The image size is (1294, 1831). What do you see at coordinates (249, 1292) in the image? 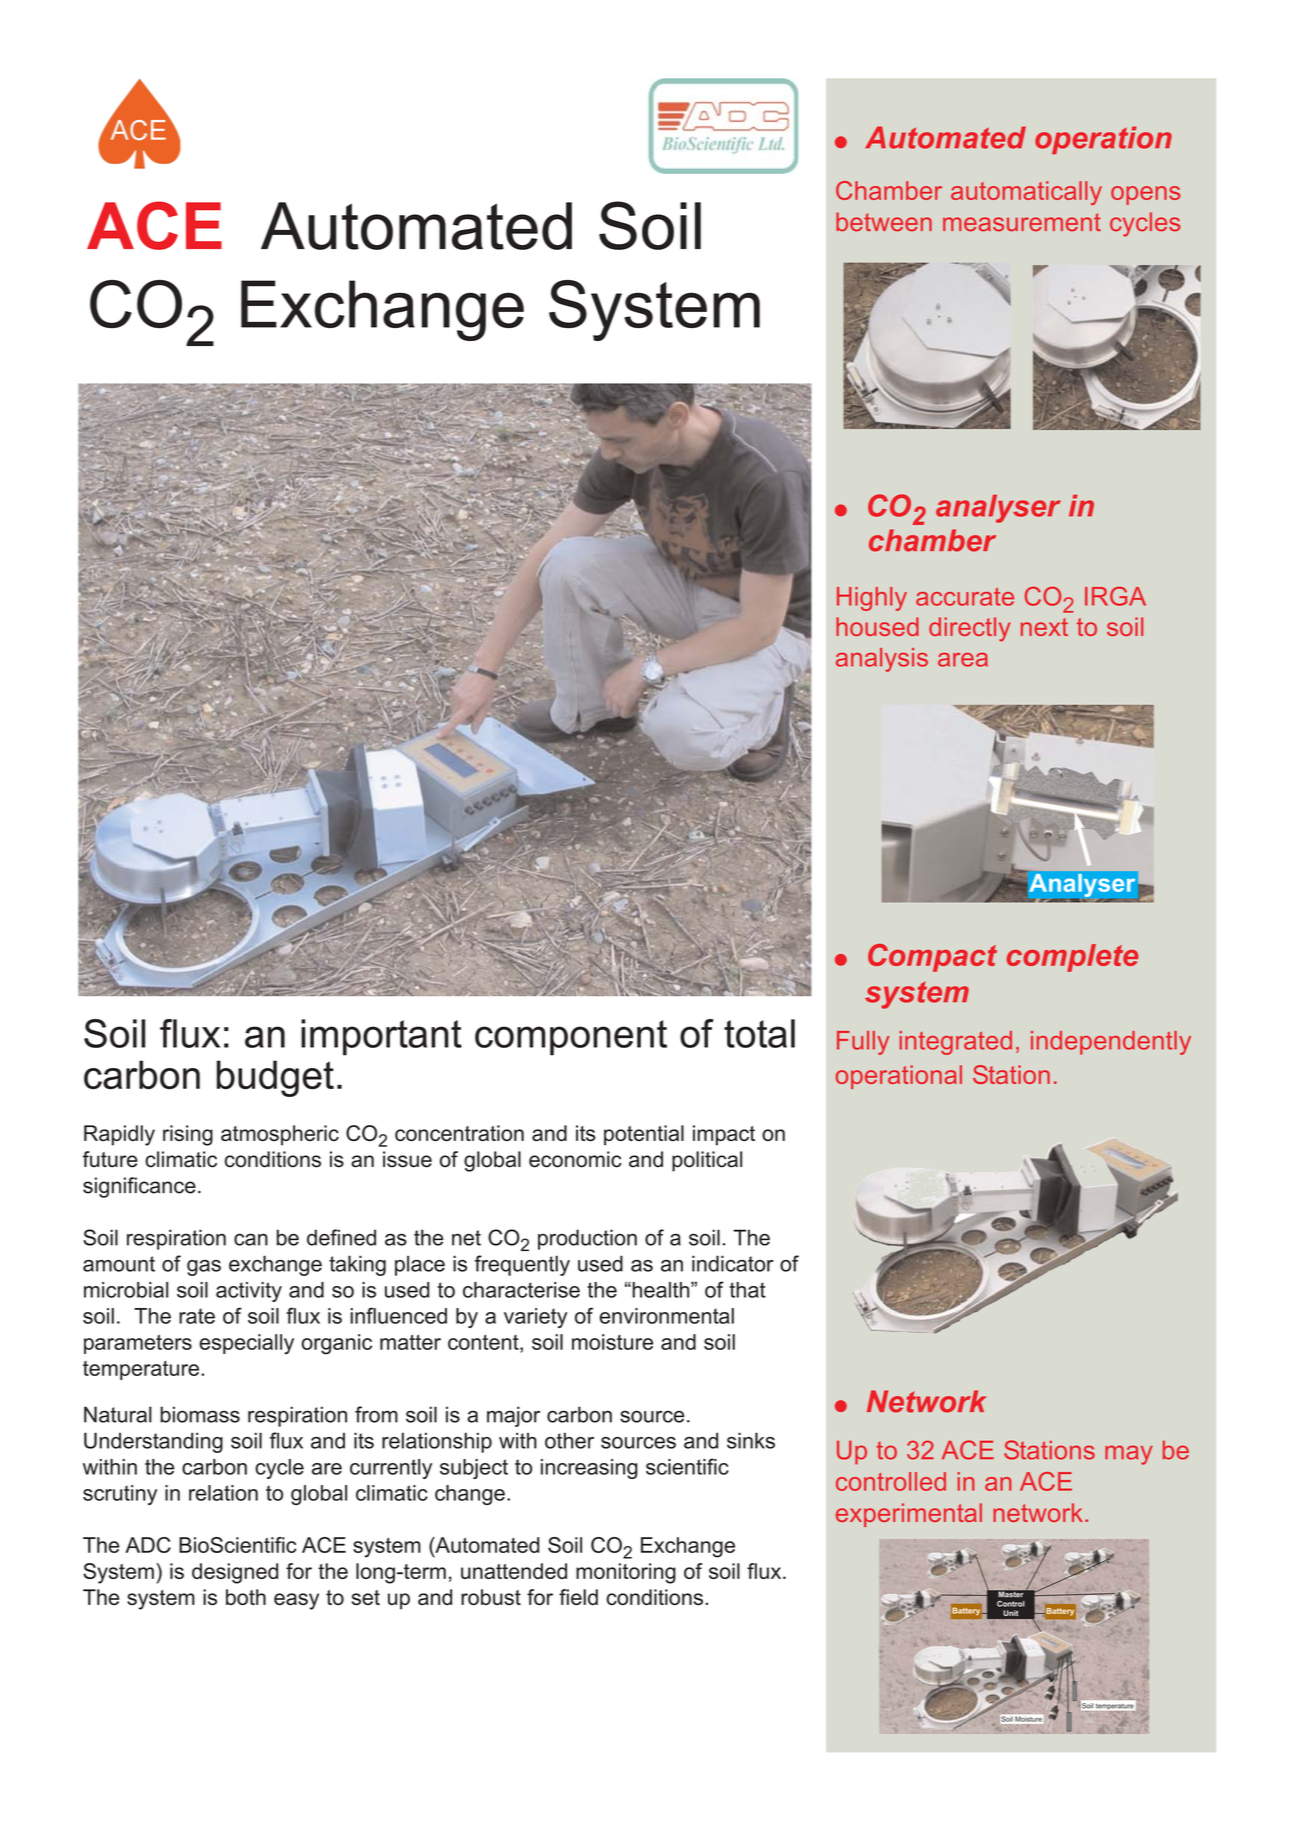
I see `activity` at bounding box center [249, 1292].
